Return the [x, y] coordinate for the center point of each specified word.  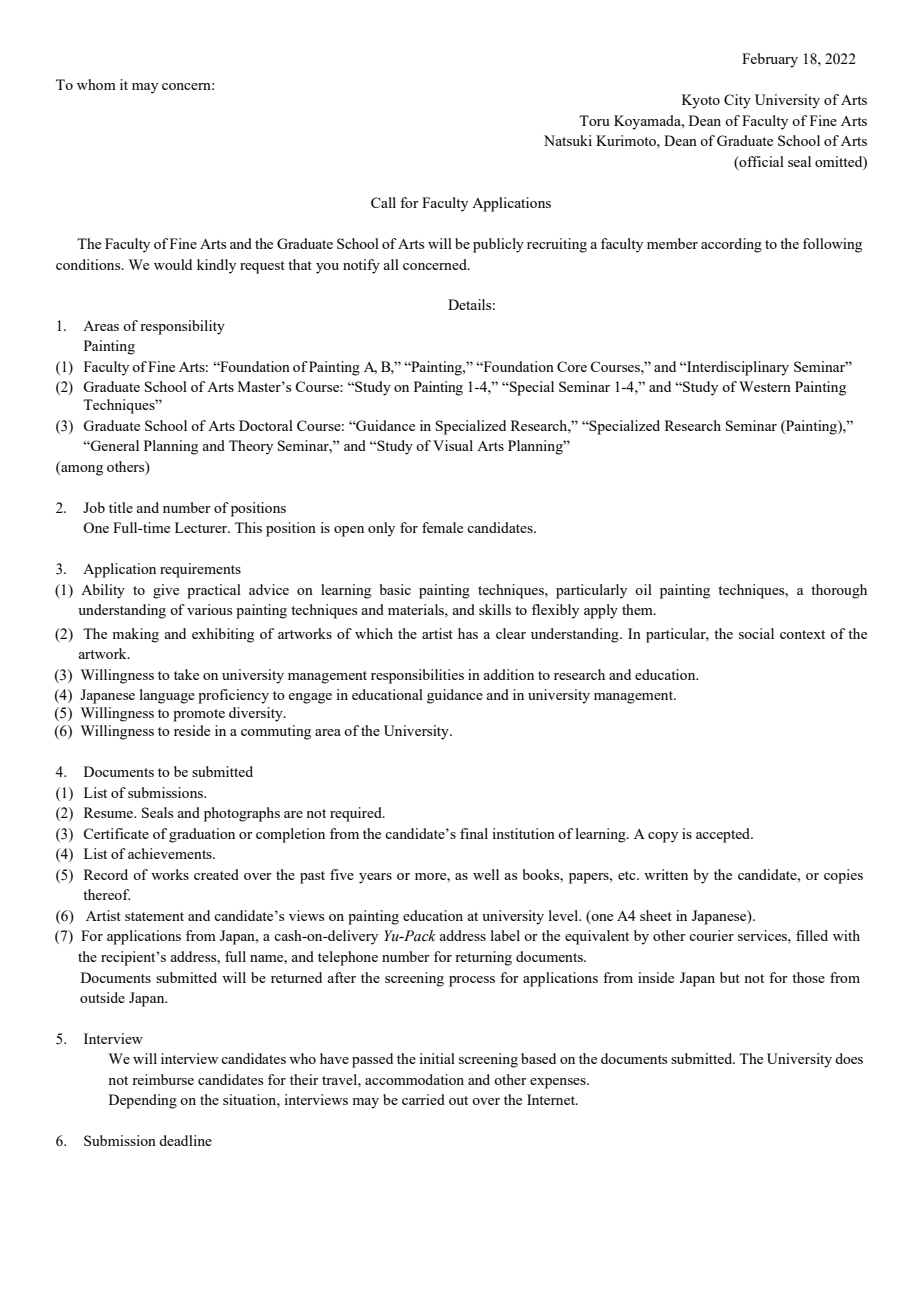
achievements [171, 853]
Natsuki [568, 140]
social [756, 633]
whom [96, 84]
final [474, 833]
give [166, 591]
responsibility [182, 327]
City [737, 101]
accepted [724, 835]
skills [495, 609]
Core [572, 366]
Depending [143, 1101]
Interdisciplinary [737, 368]
